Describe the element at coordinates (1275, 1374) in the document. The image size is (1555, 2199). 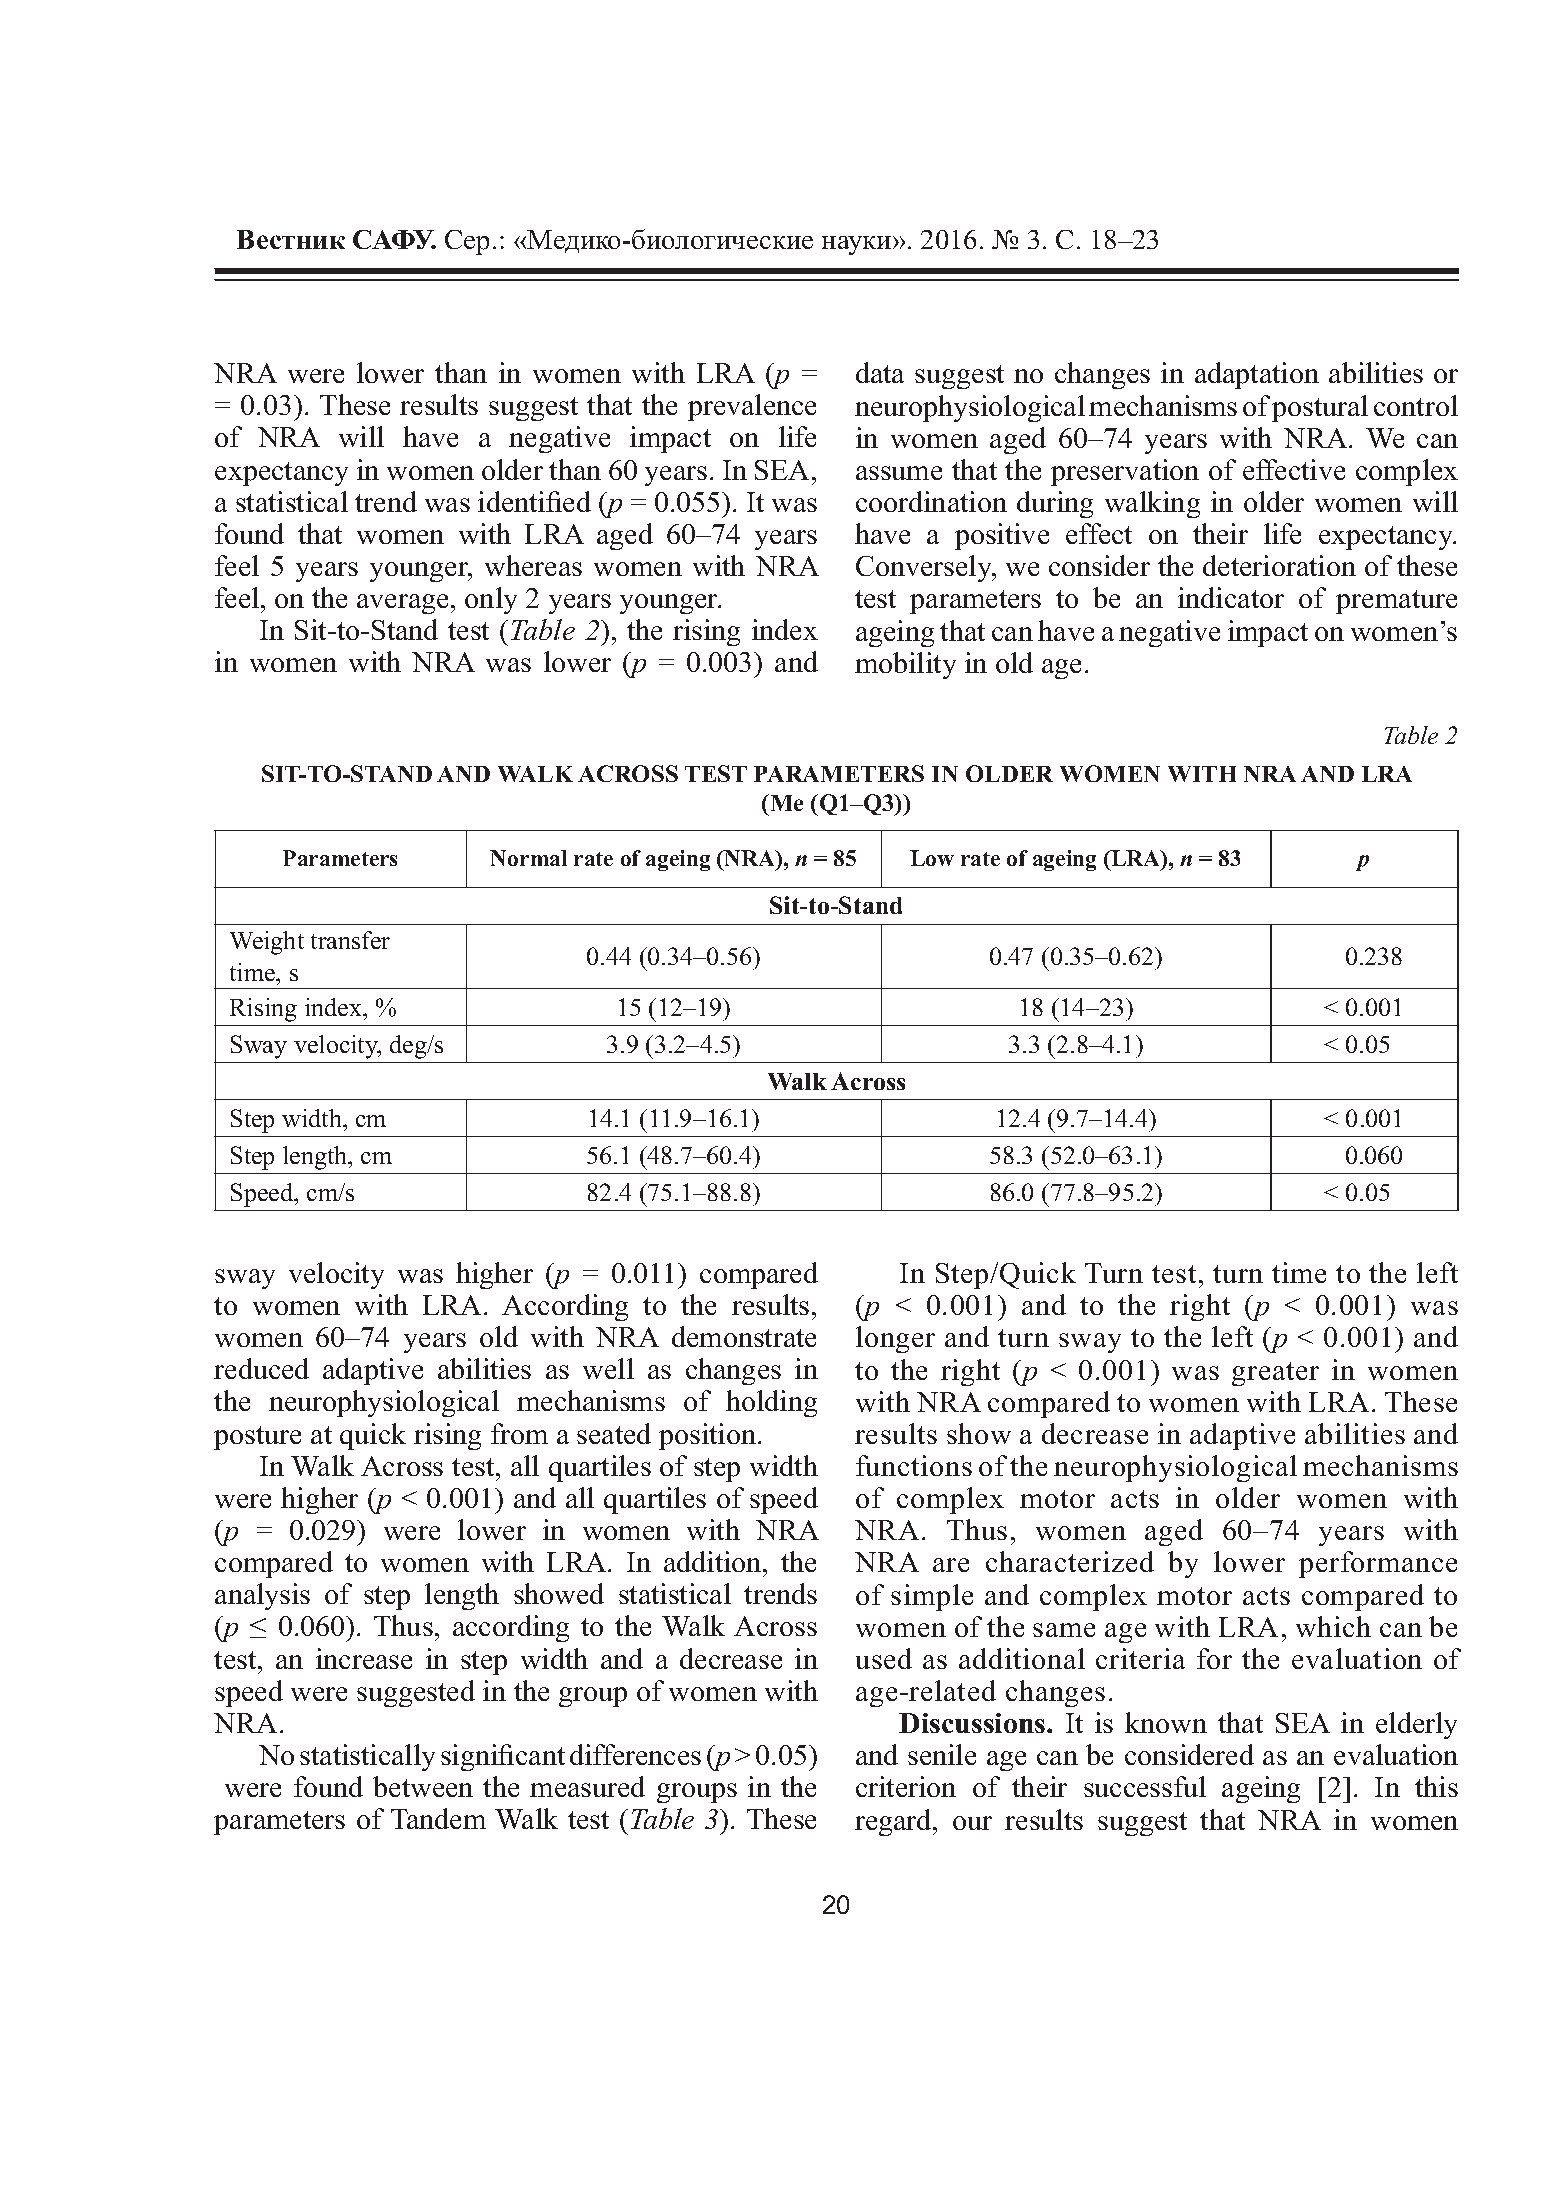
I see `greater` at that location.
